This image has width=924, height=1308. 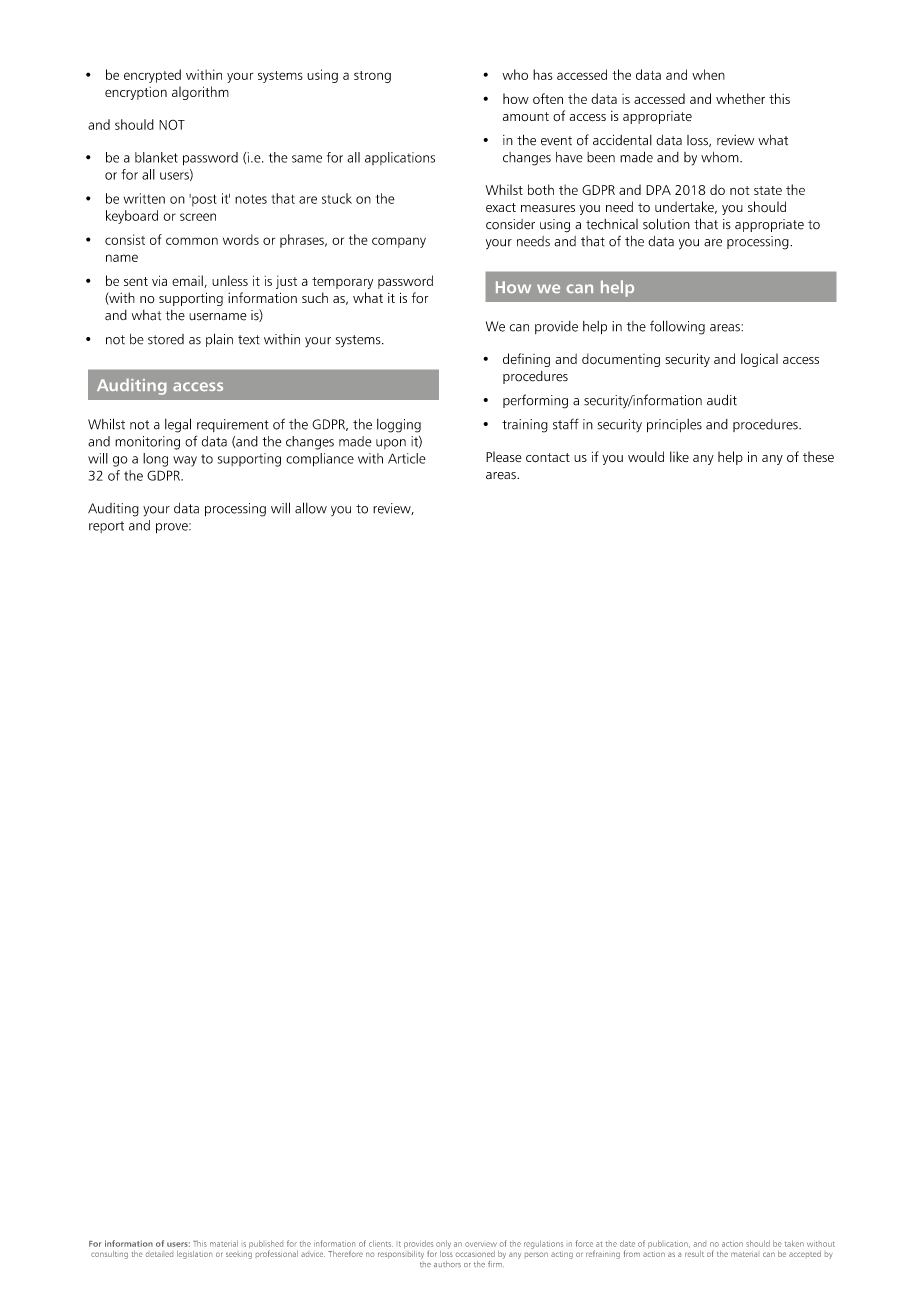 What do you see at coordinates (740, 98) in the image?
I see `whether` at bounding box center [740, 98].
